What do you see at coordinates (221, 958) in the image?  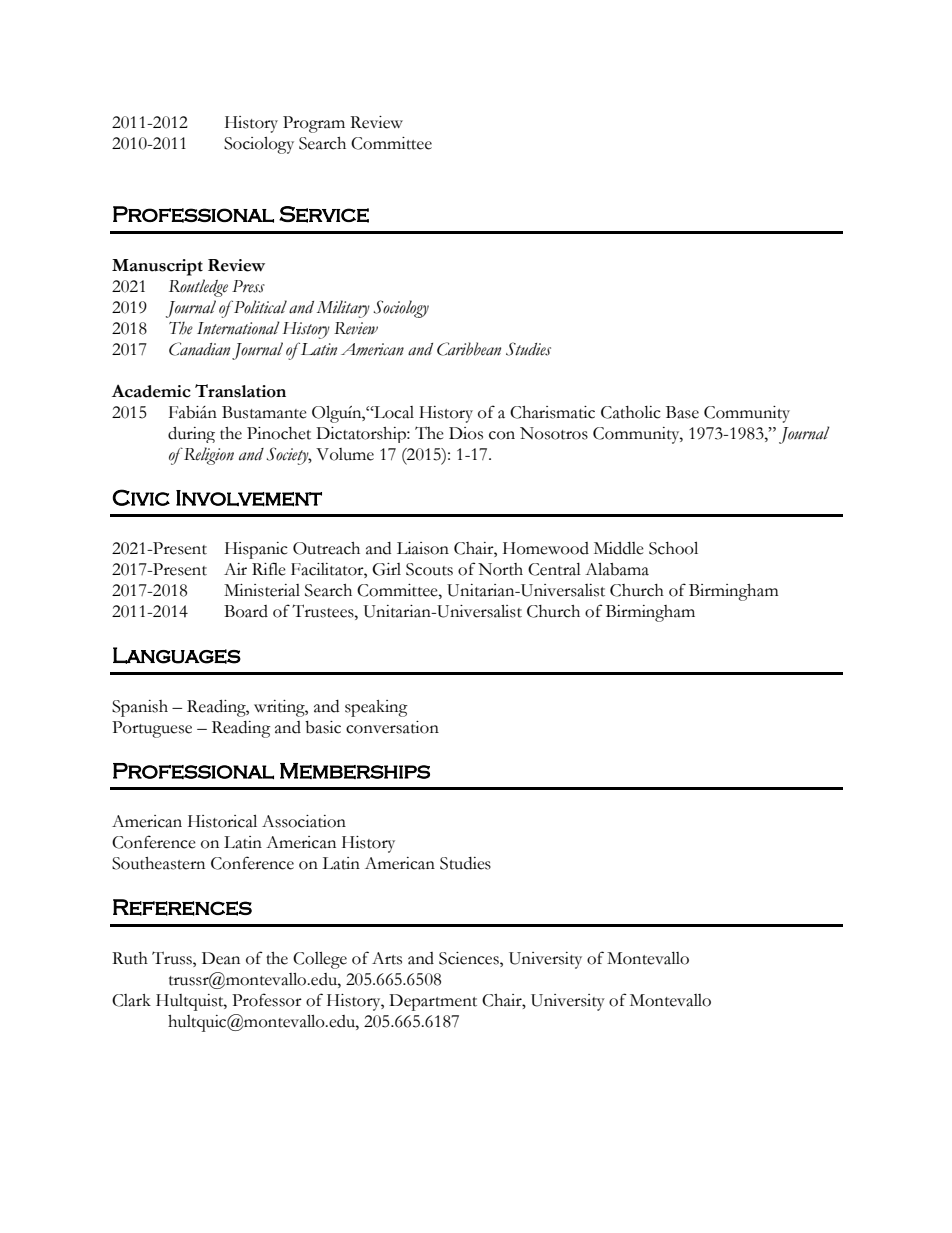 I see `Dean` at bounding box center [221, 958].
